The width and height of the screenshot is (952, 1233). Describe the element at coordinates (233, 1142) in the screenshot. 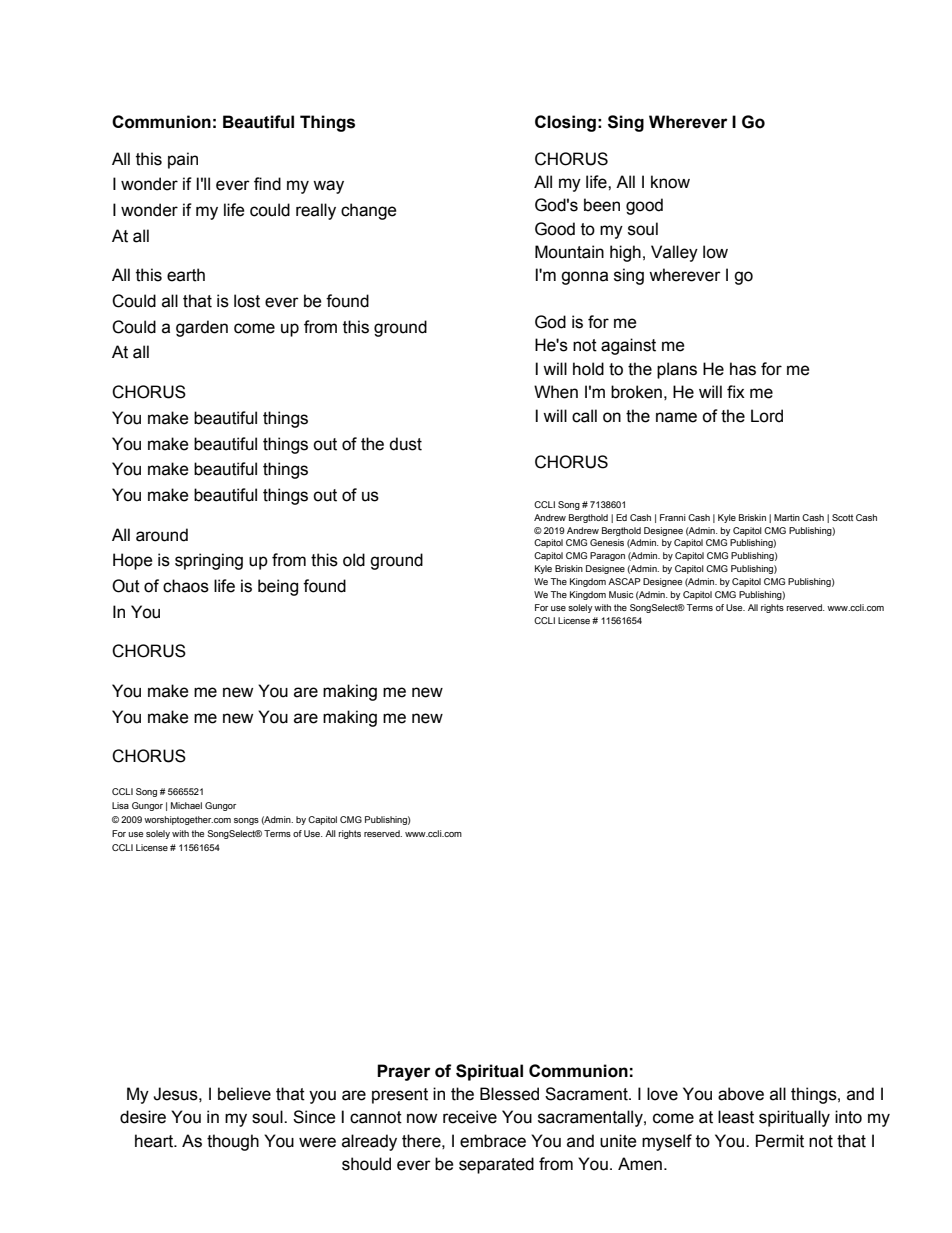

I see `though` at that location.
